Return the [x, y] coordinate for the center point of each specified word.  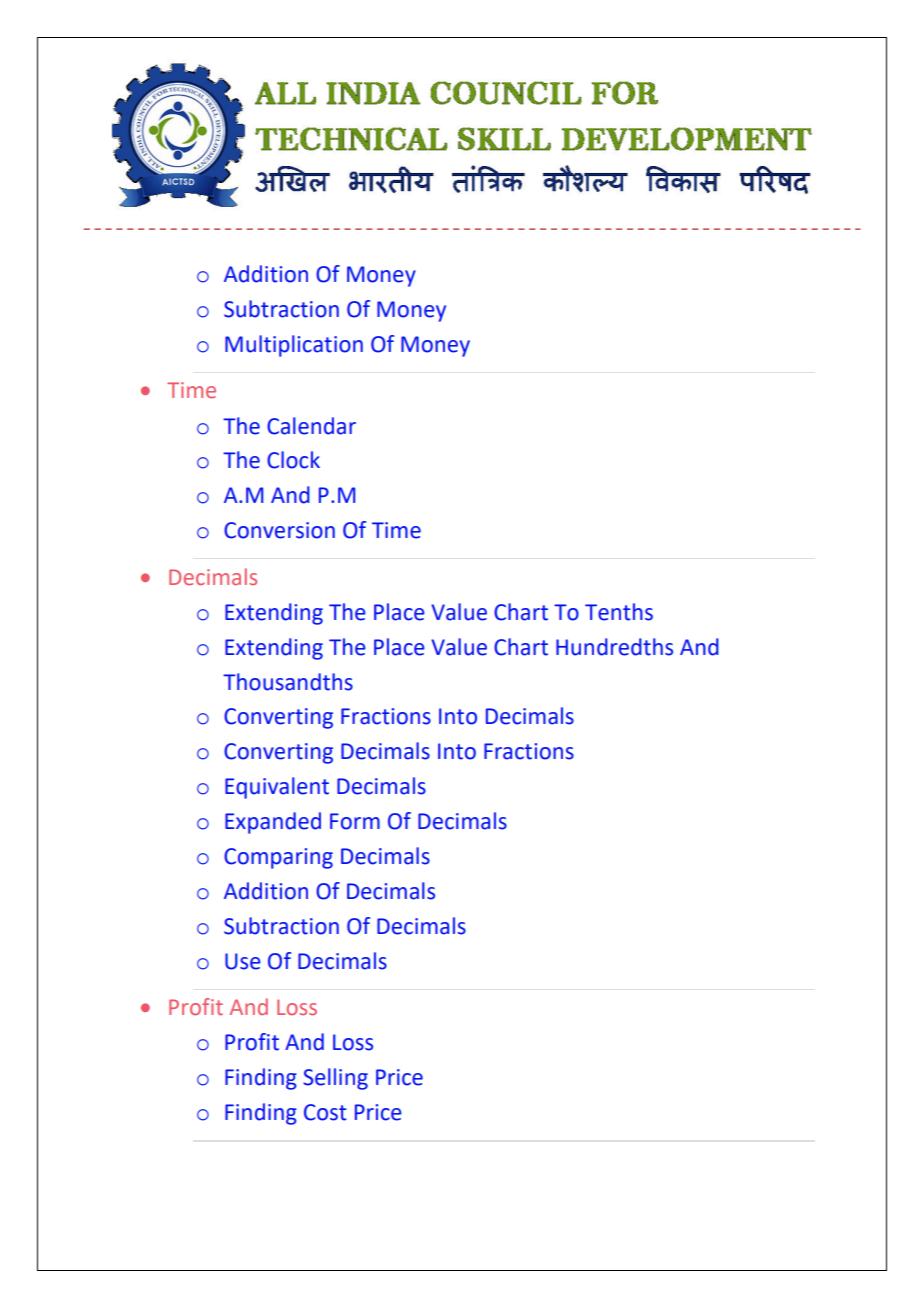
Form [355, 821]
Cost [325, 1112]
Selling [335, 1079]
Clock [293, 460]
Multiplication [294, 346]
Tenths [619, 612]
